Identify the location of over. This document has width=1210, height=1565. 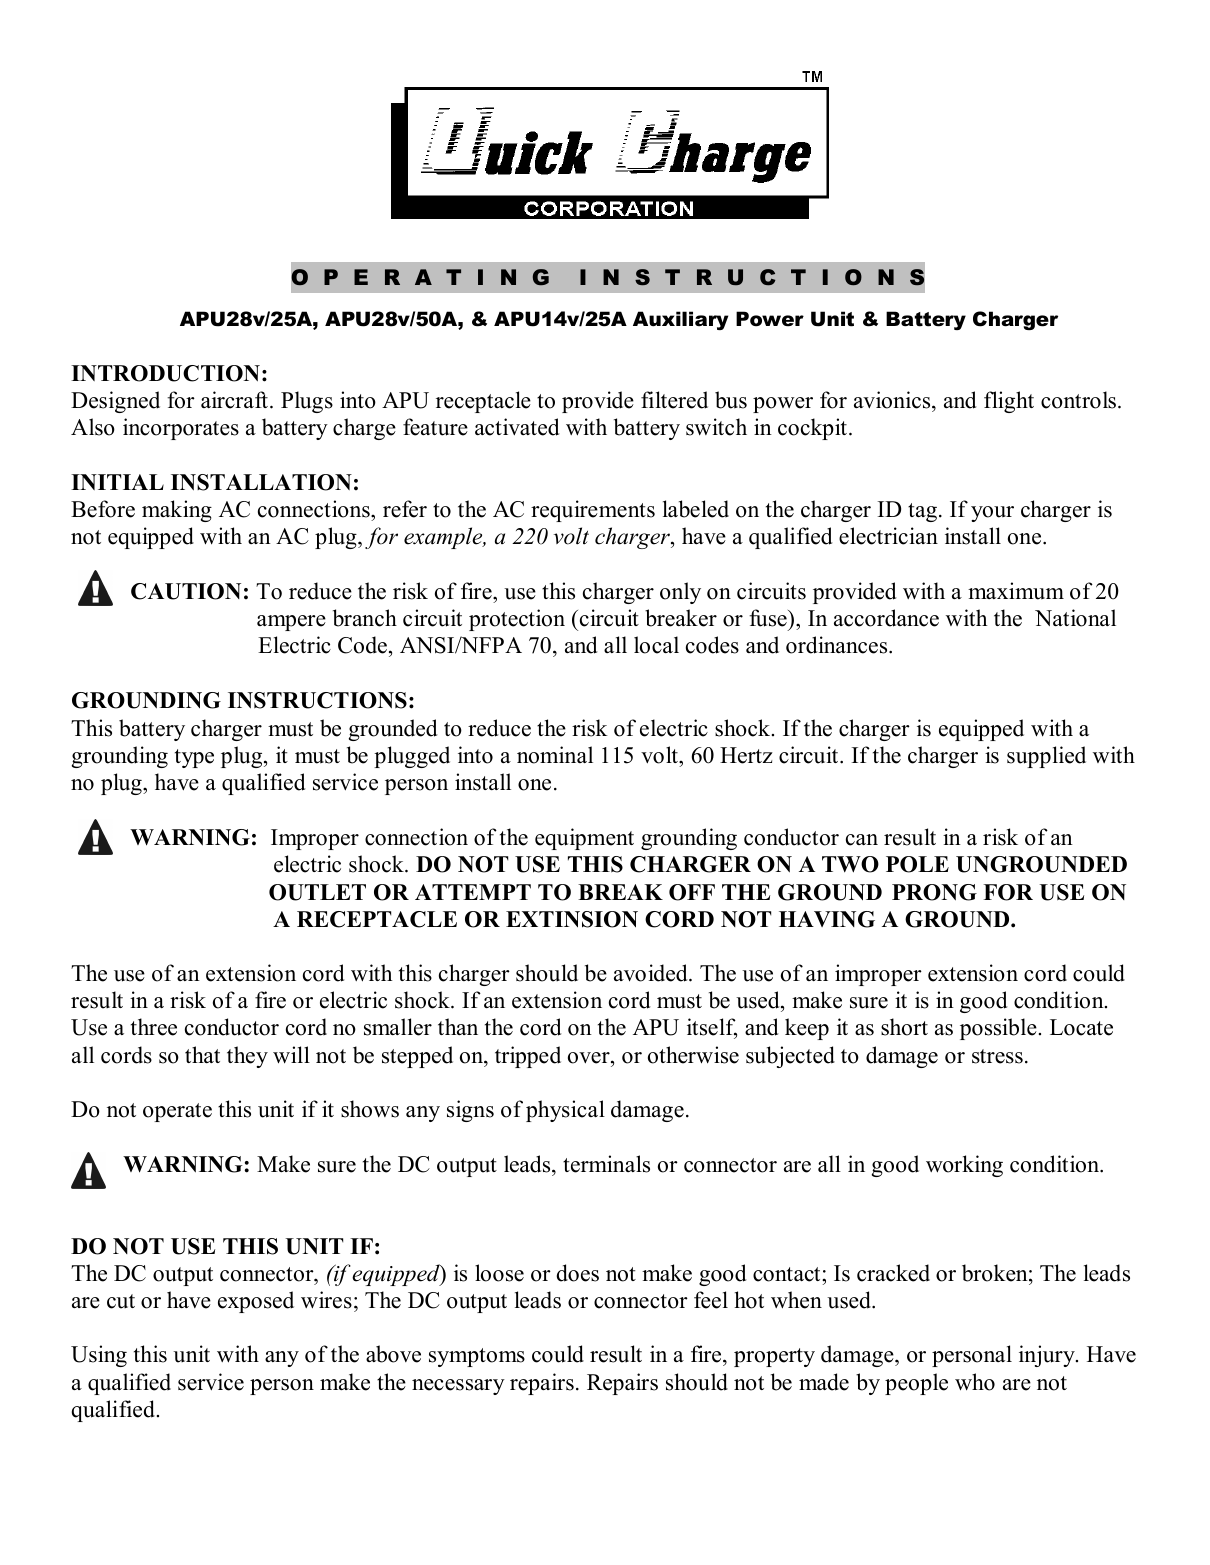
(590, 1058).
